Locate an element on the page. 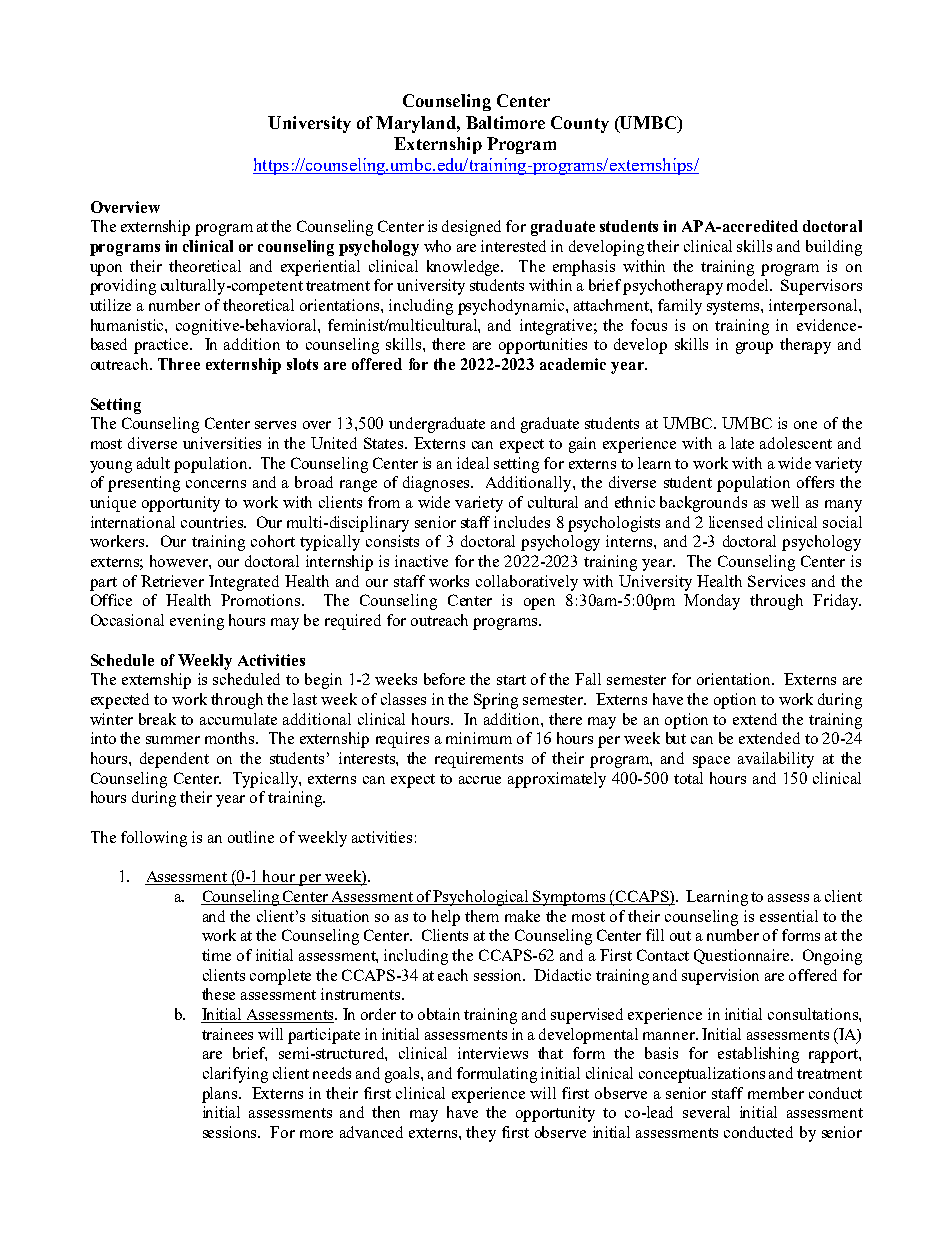 The image size is (952, 1233). plans is located at coordinates (221, 1095).
